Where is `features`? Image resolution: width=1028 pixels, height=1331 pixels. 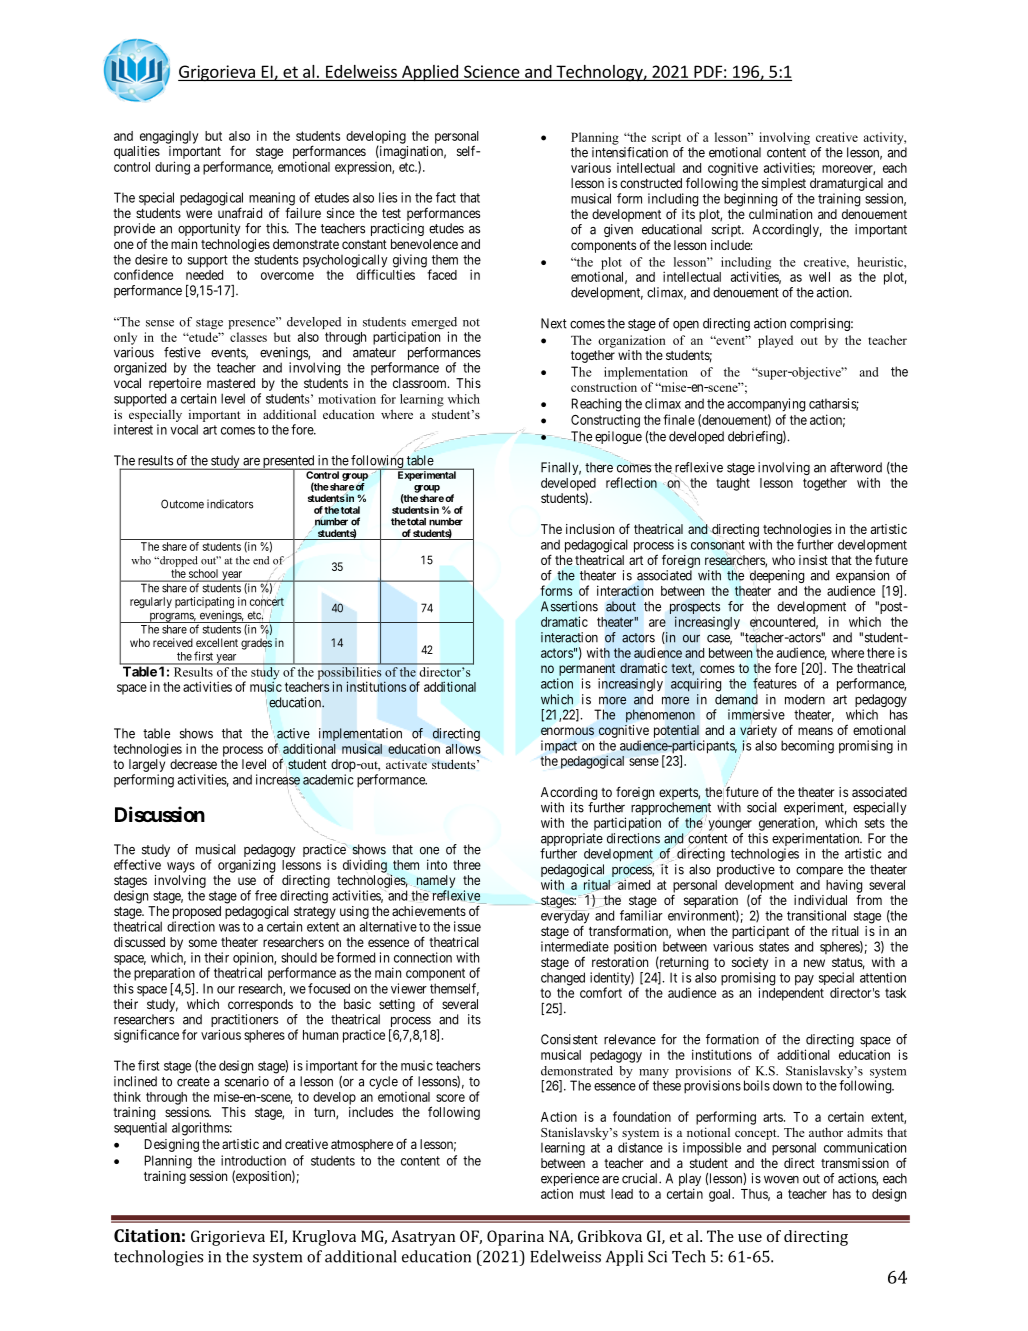 features is located at coordinates (775, 684).
